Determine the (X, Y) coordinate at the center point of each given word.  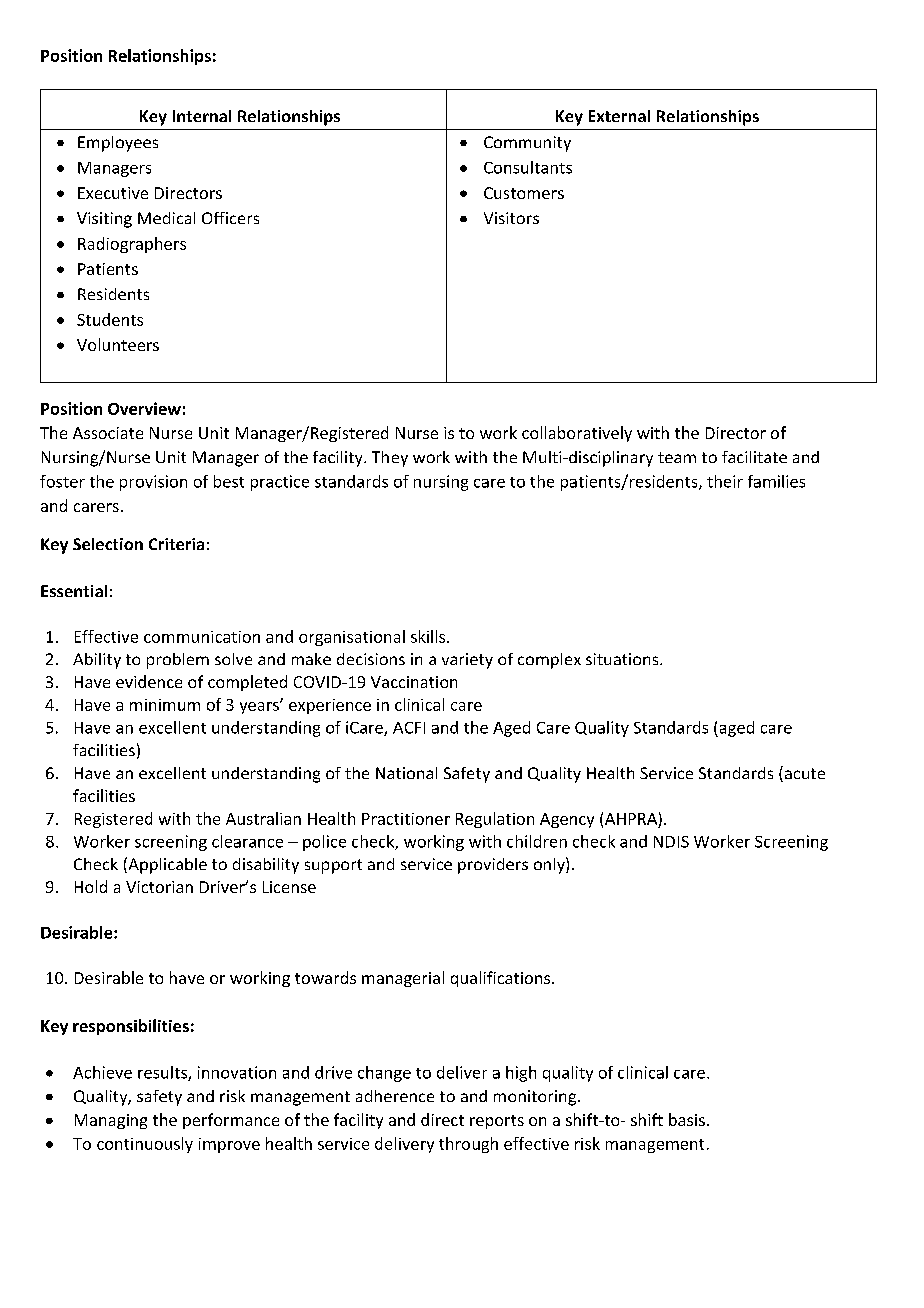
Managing (111, 1121)
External (619, 116)
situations (623, 659)
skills (429, 636)
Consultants (528, 167)
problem (178, 661)
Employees (118, 144)
